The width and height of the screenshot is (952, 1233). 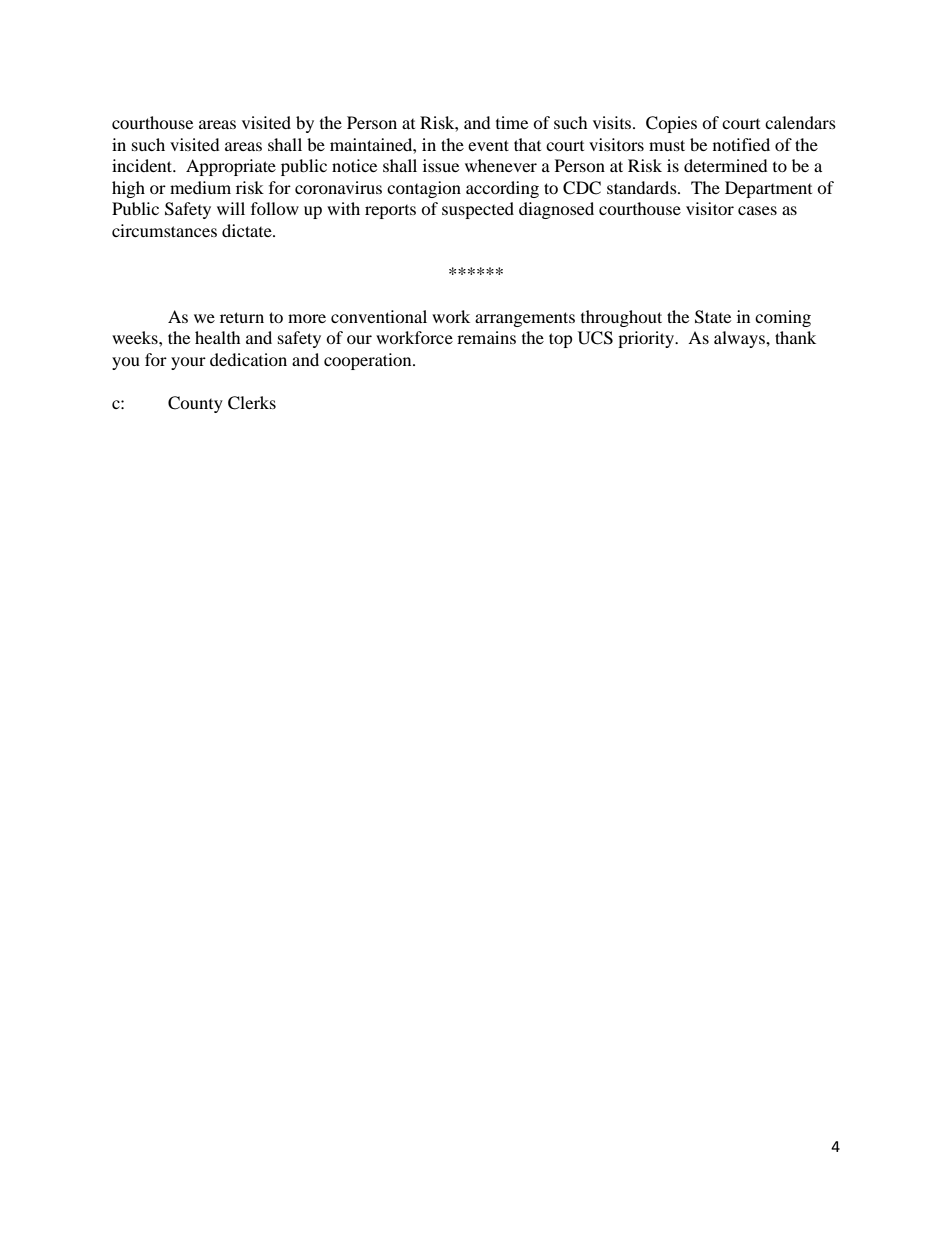 I want to click on cooperation, so click(x=369, y=361).
